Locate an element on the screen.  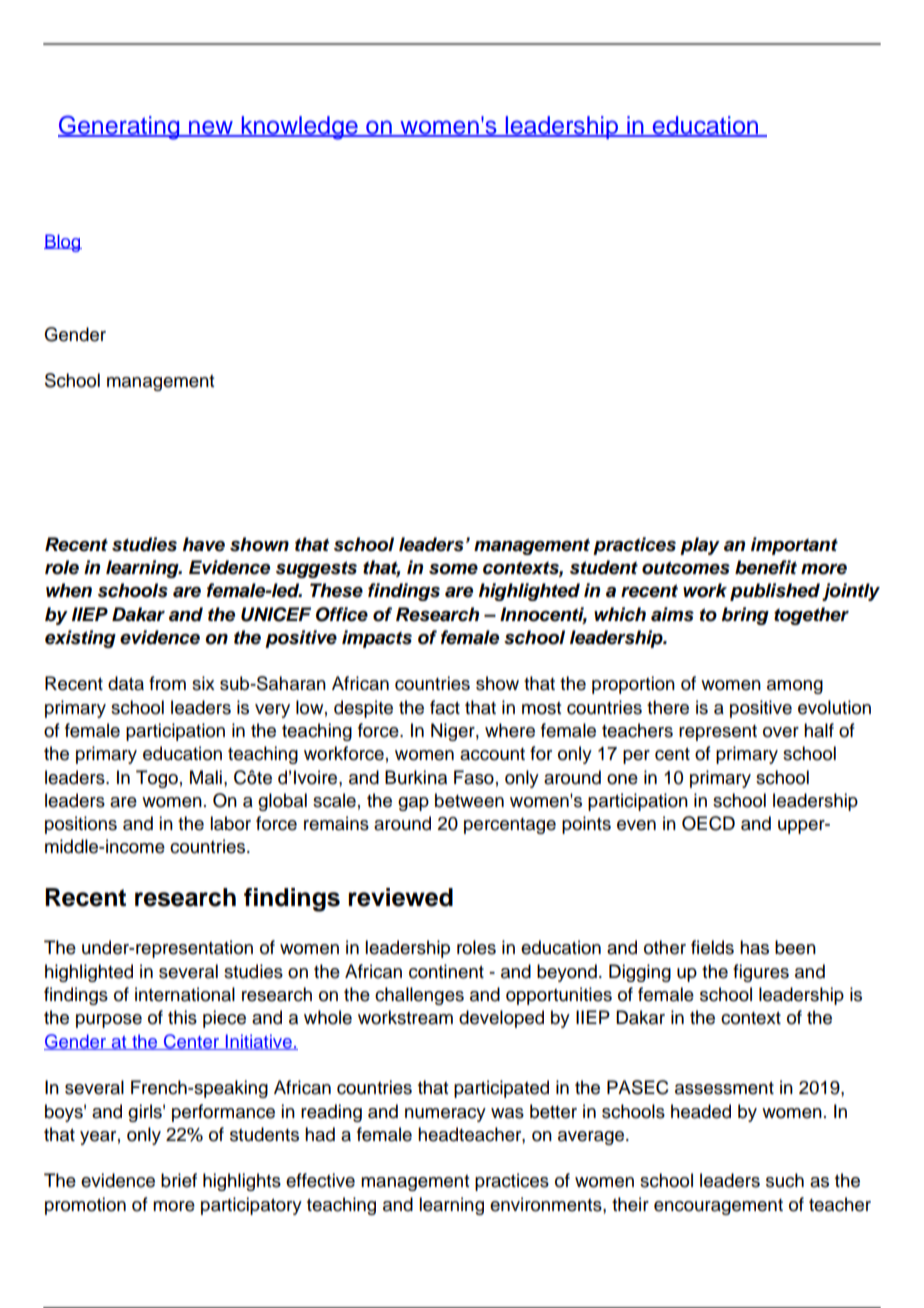
labor is located at coordinates (230, 823).
